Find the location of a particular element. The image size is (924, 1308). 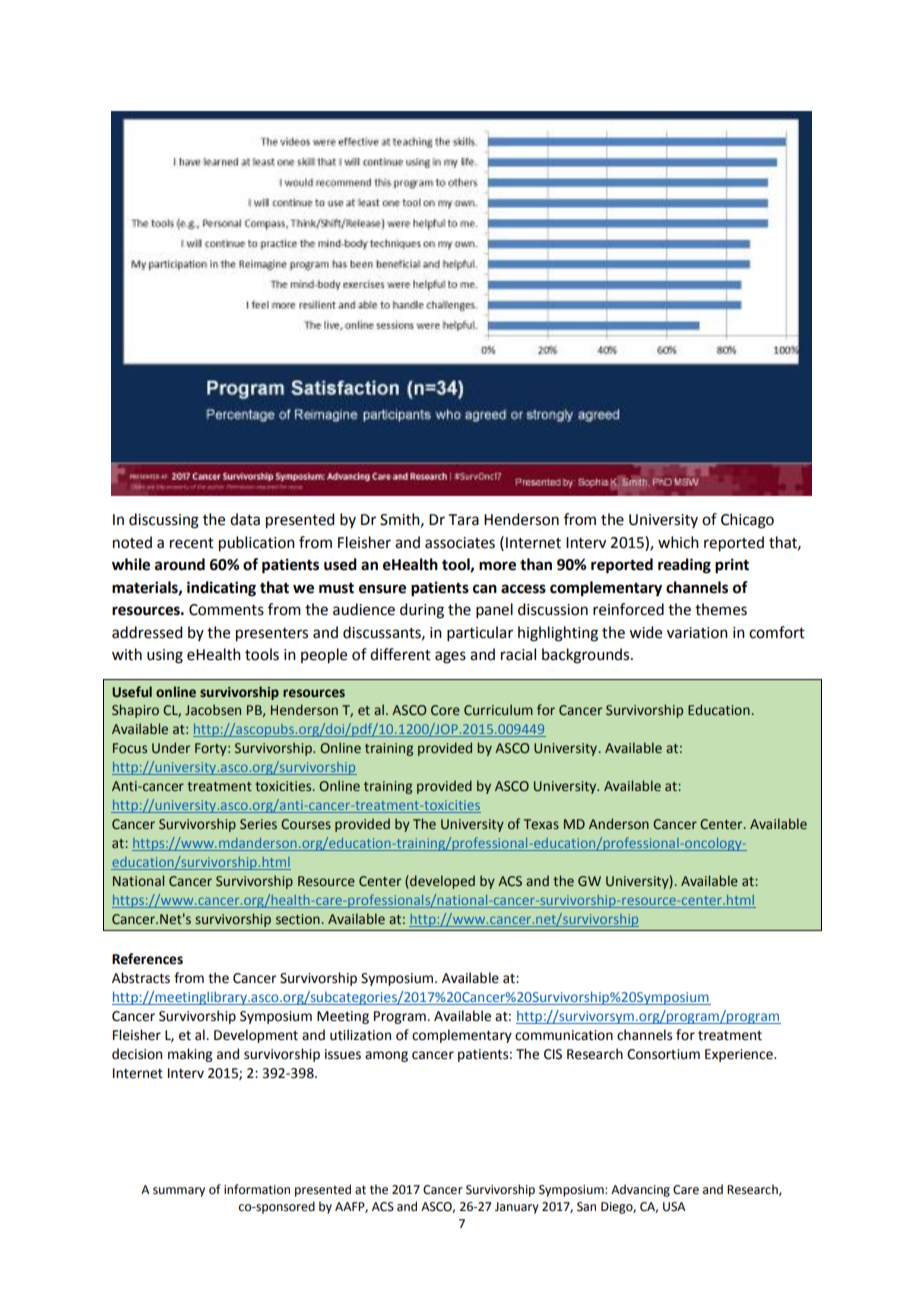

utilization is located at coordinates (360, 1035).
